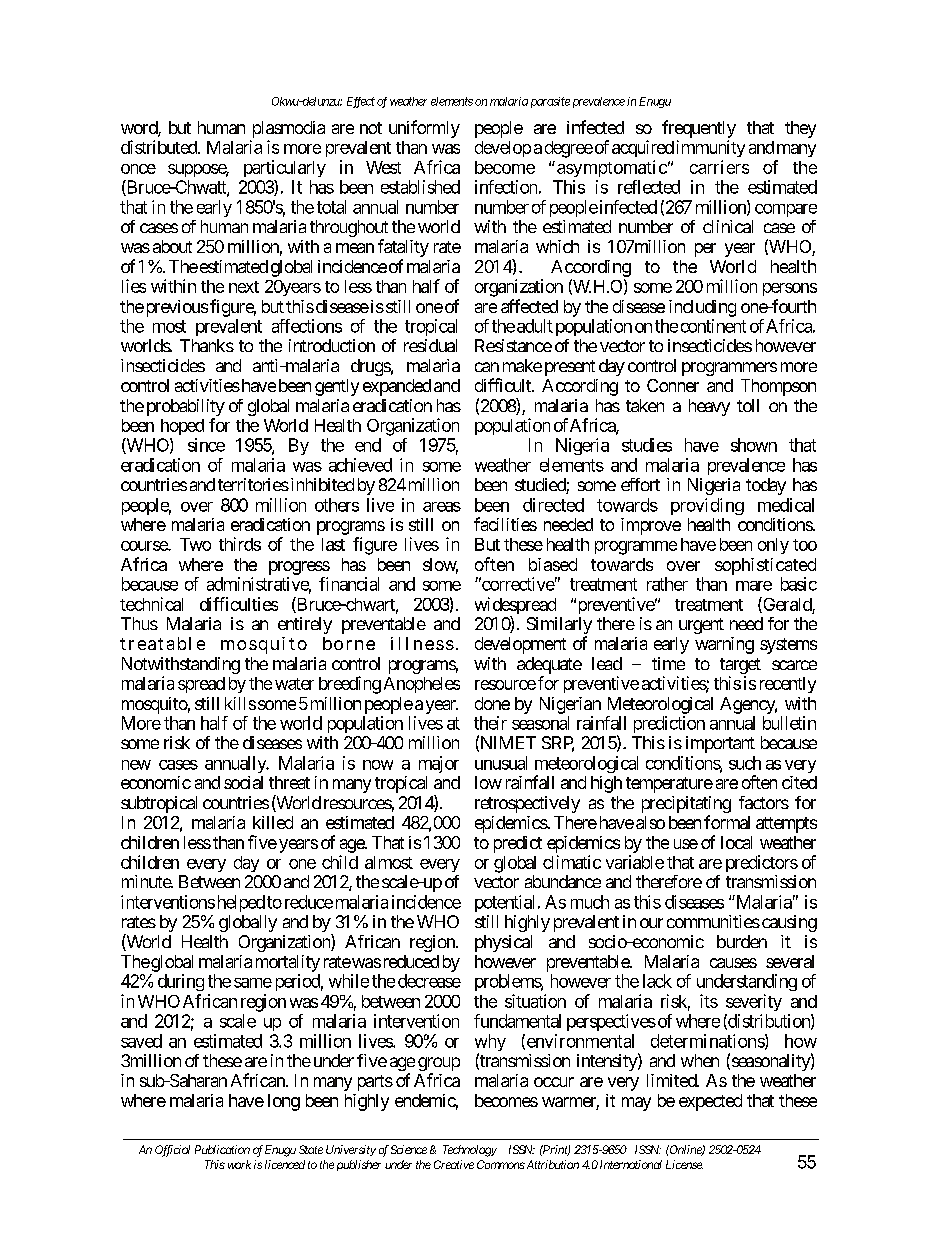 The width and height of the page is (952, 1233). Describe the element at coordinates (222, 1149) in the page. I see `Publication` at that location.
